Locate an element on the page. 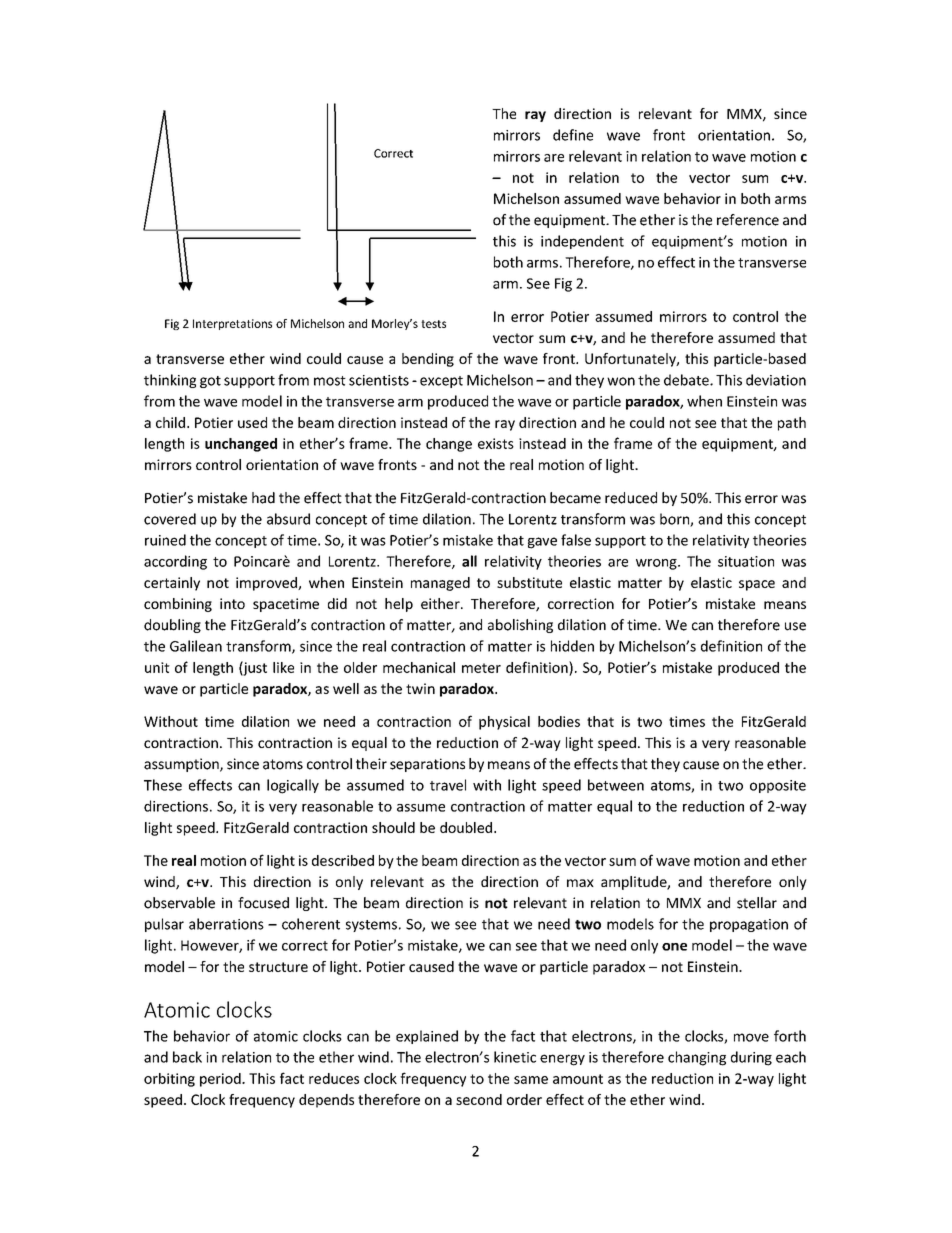  situation is located at coordinates (746, 561).
